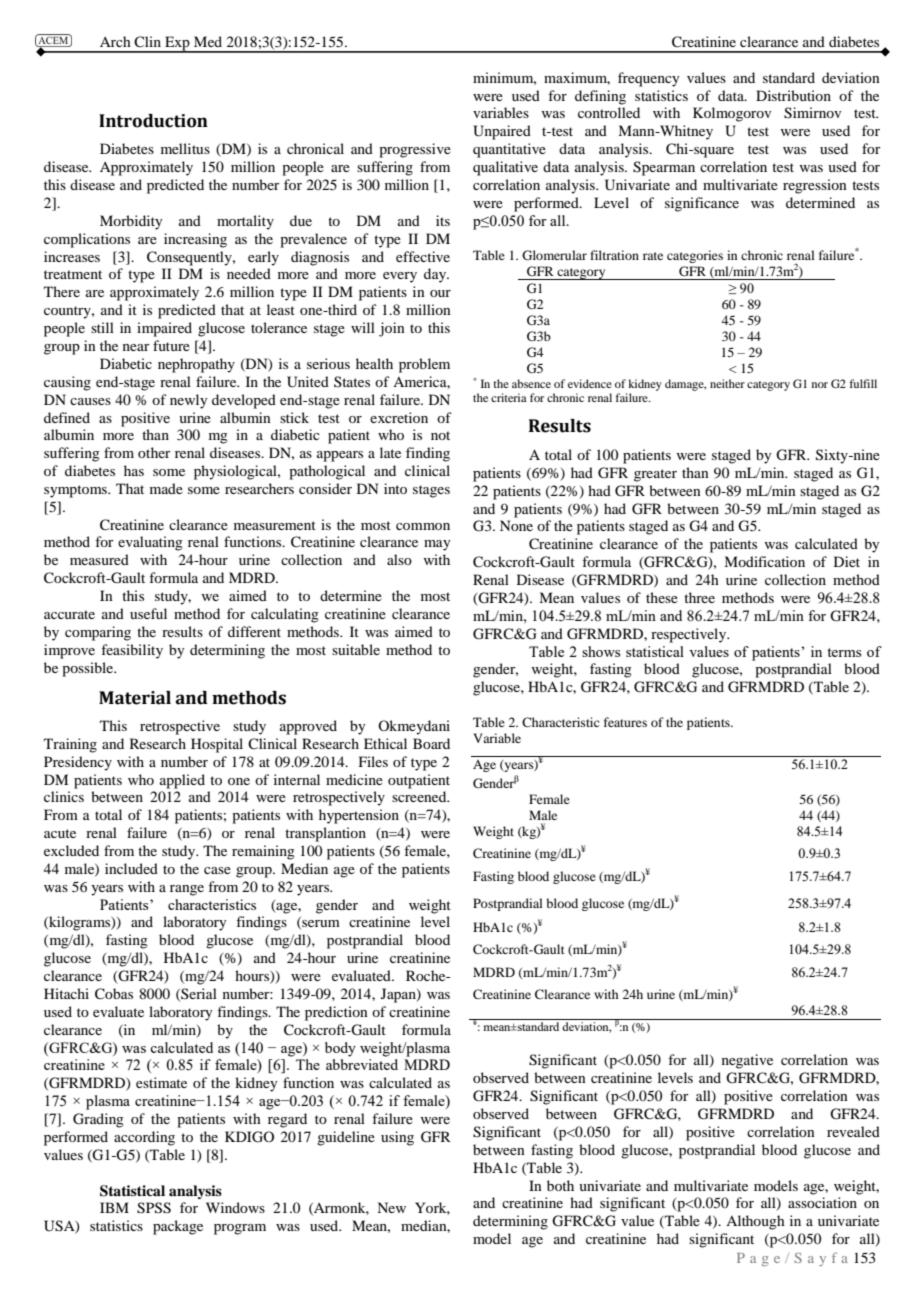  What do you see at coordinates (560, 1185) in the screenshot?
I see `both` at bounding box center [560, 1185].
